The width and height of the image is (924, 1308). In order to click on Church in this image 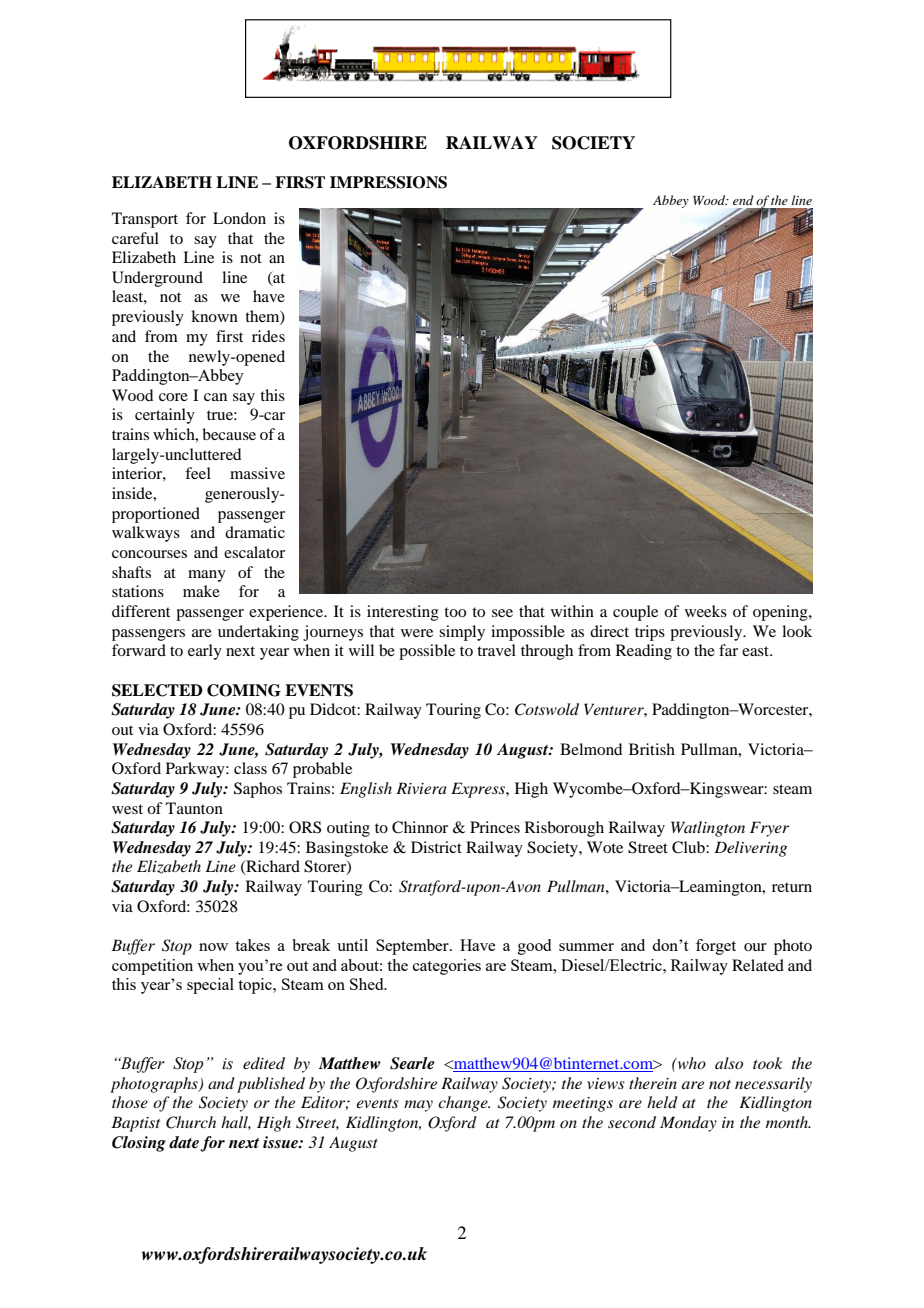, I will do `click(191, 1122)`.
